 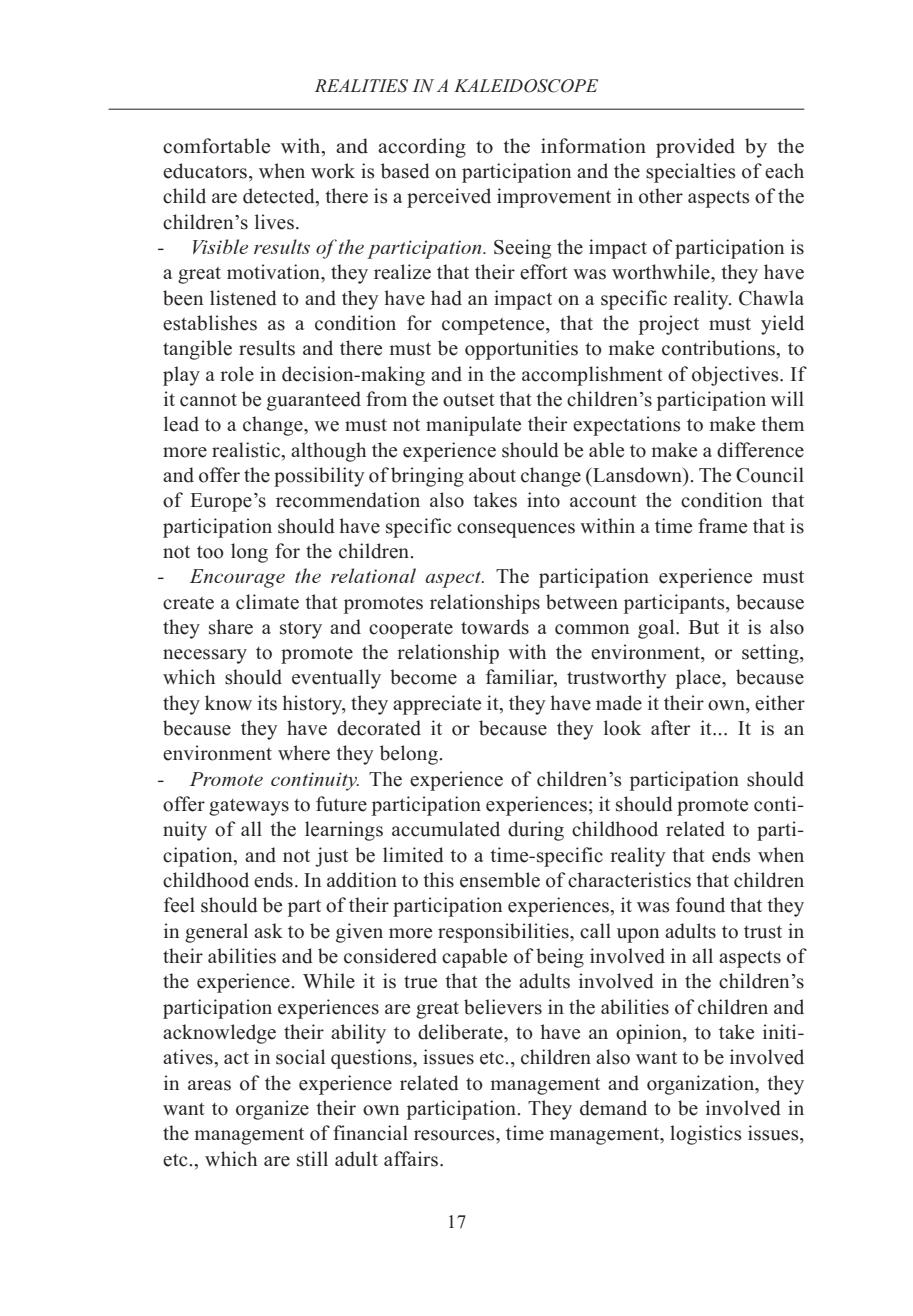 I want to click on educators, so click(x=206, y=171).
